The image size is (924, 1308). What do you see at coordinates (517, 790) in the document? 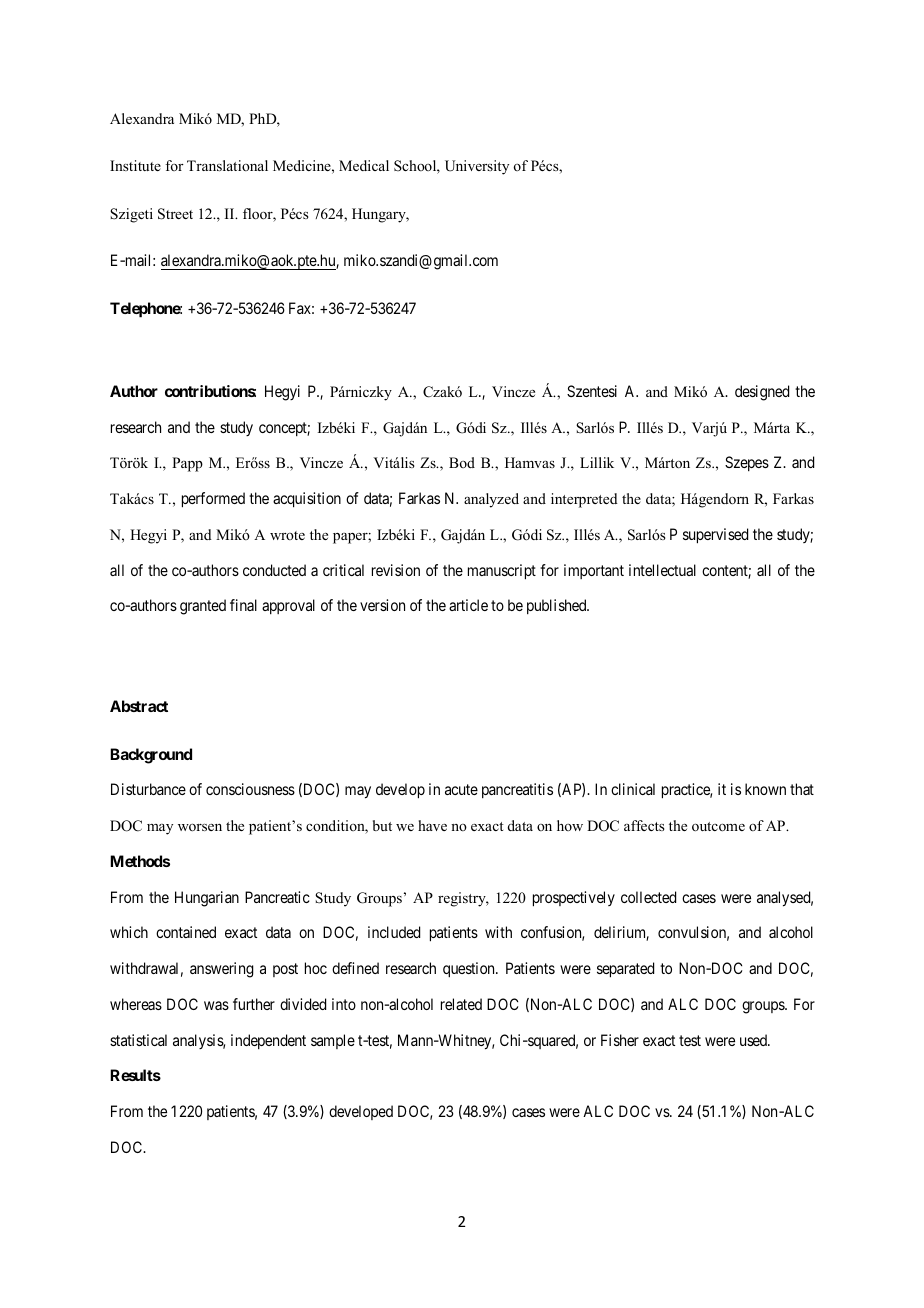
I see `pancreatitis` at bounding box center [517, 790].
